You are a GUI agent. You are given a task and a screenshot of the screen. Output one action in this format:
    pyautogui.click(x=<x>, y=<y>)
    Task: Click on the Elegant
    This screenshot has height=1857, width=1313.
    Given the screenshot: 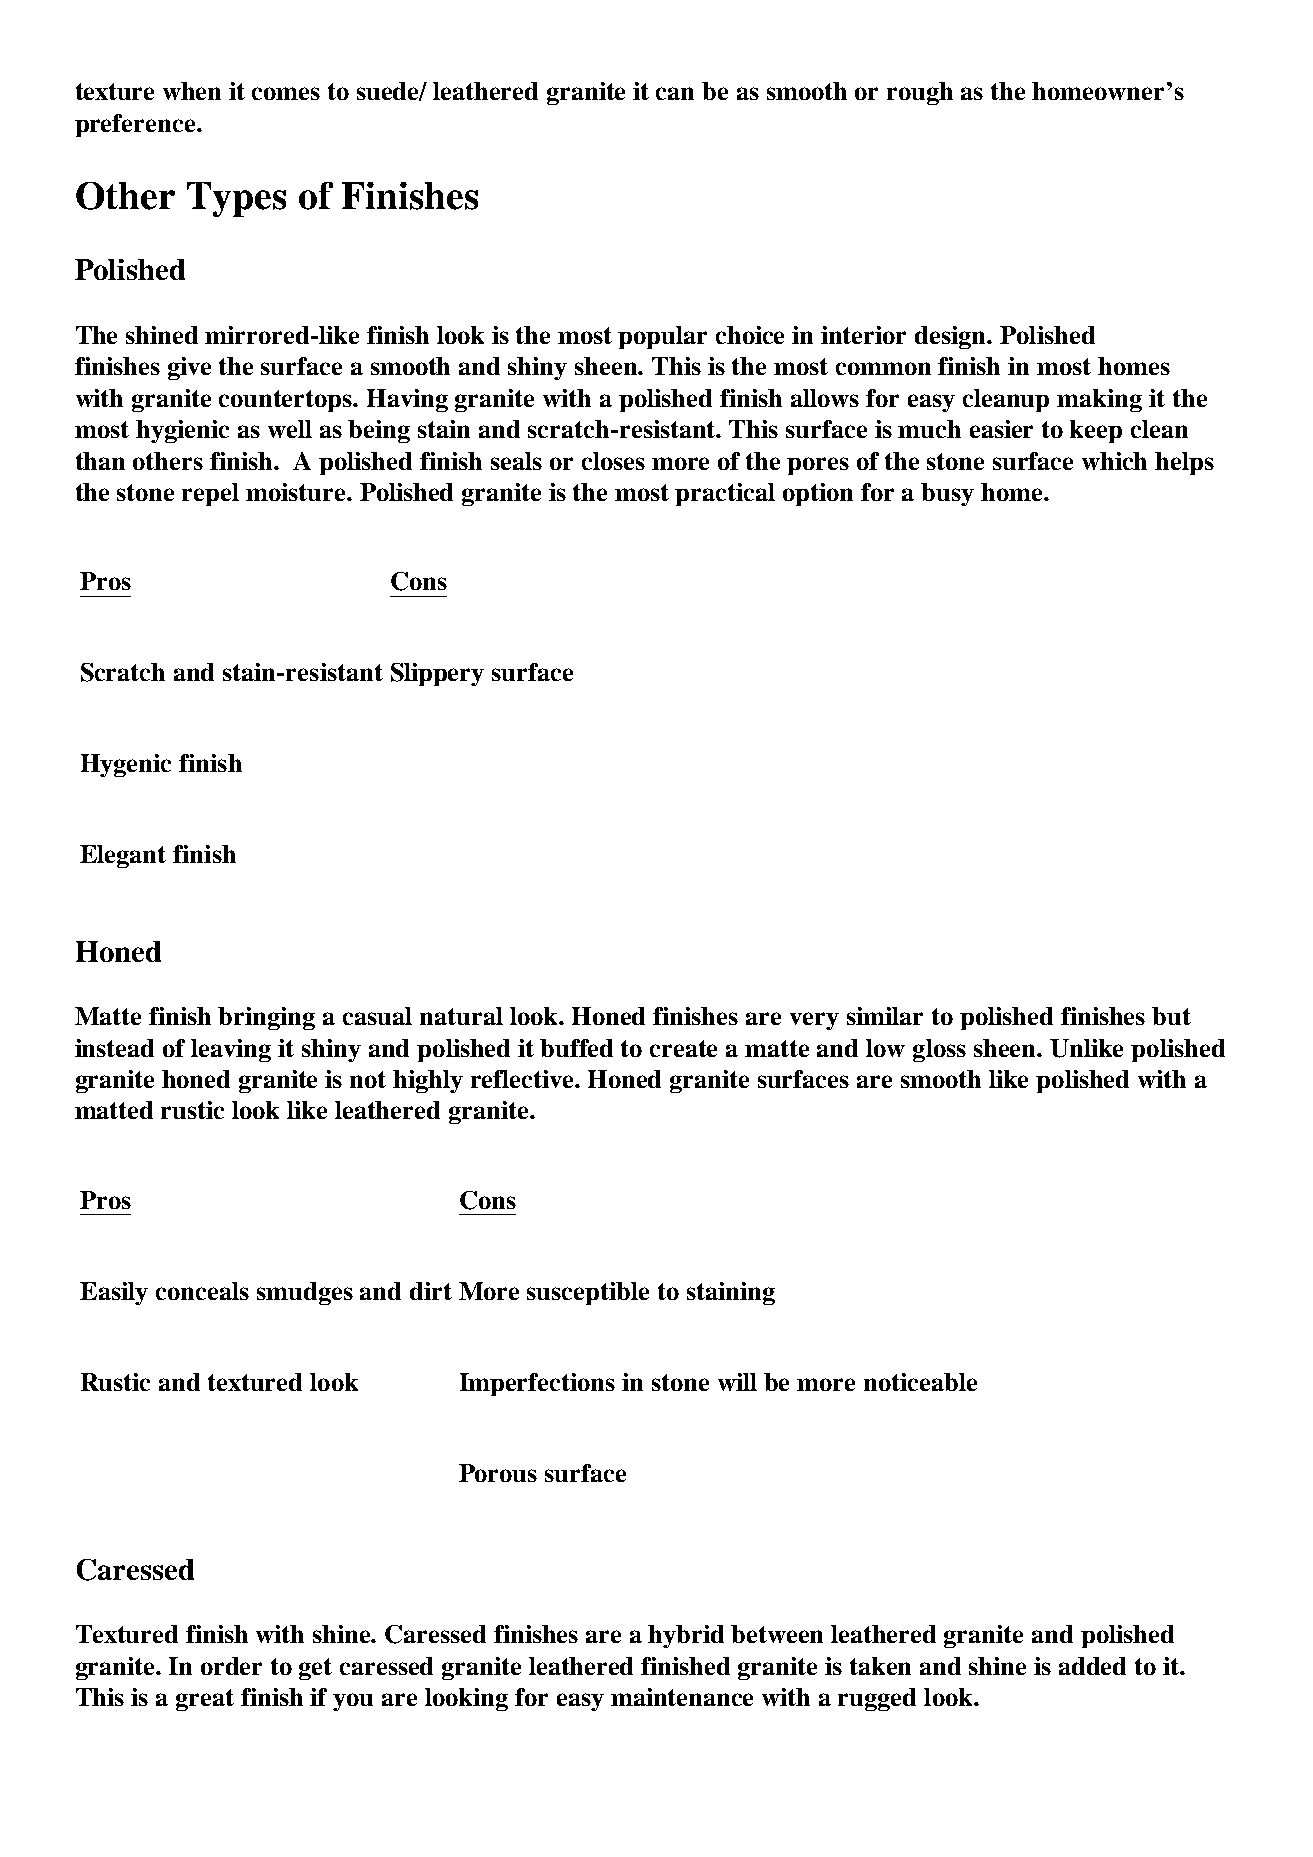 What is the action you would take?
    pyautogui.click(x=123, y=856)
